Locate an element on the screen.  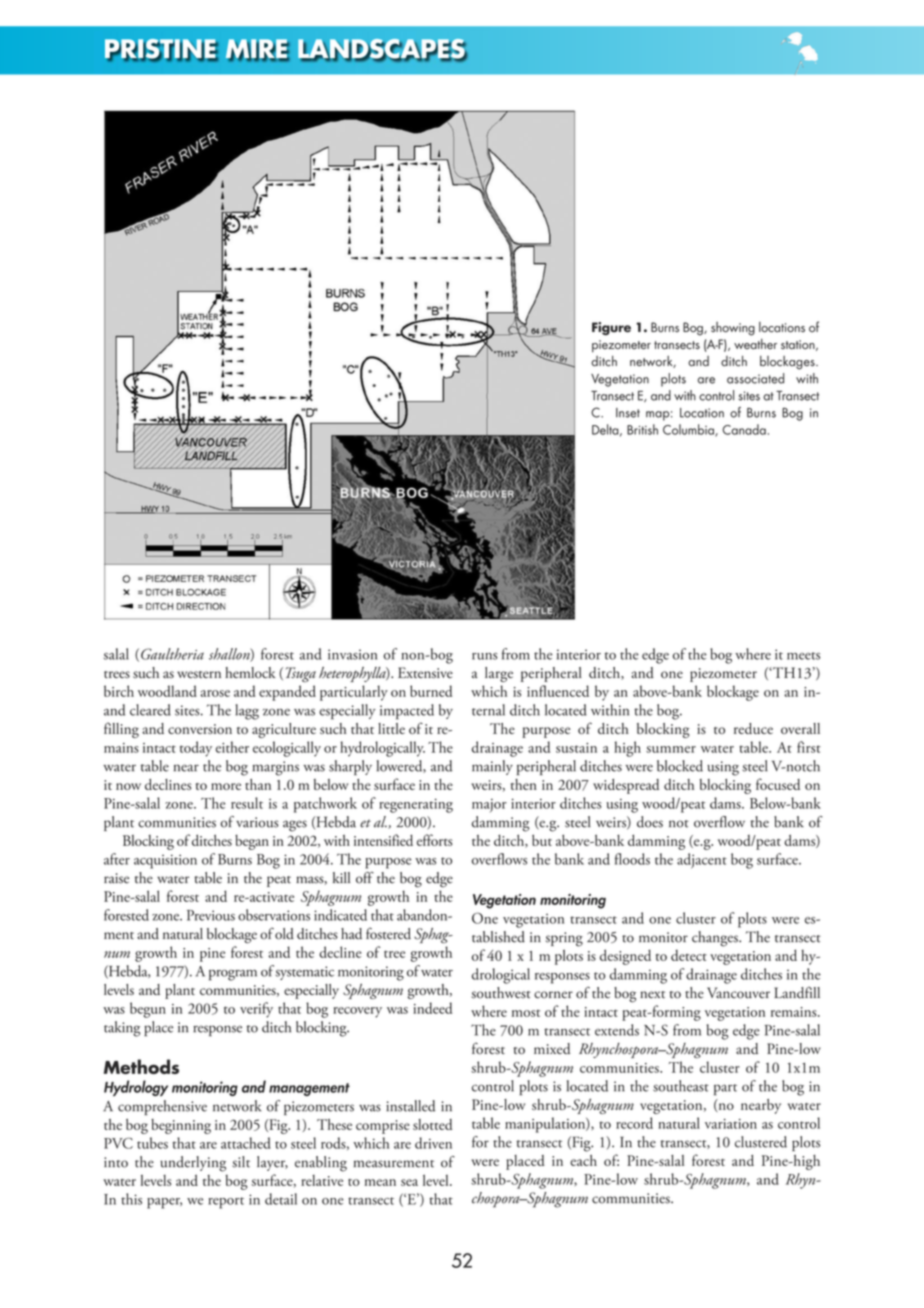
Inset is located at coordinates (628, 413).
